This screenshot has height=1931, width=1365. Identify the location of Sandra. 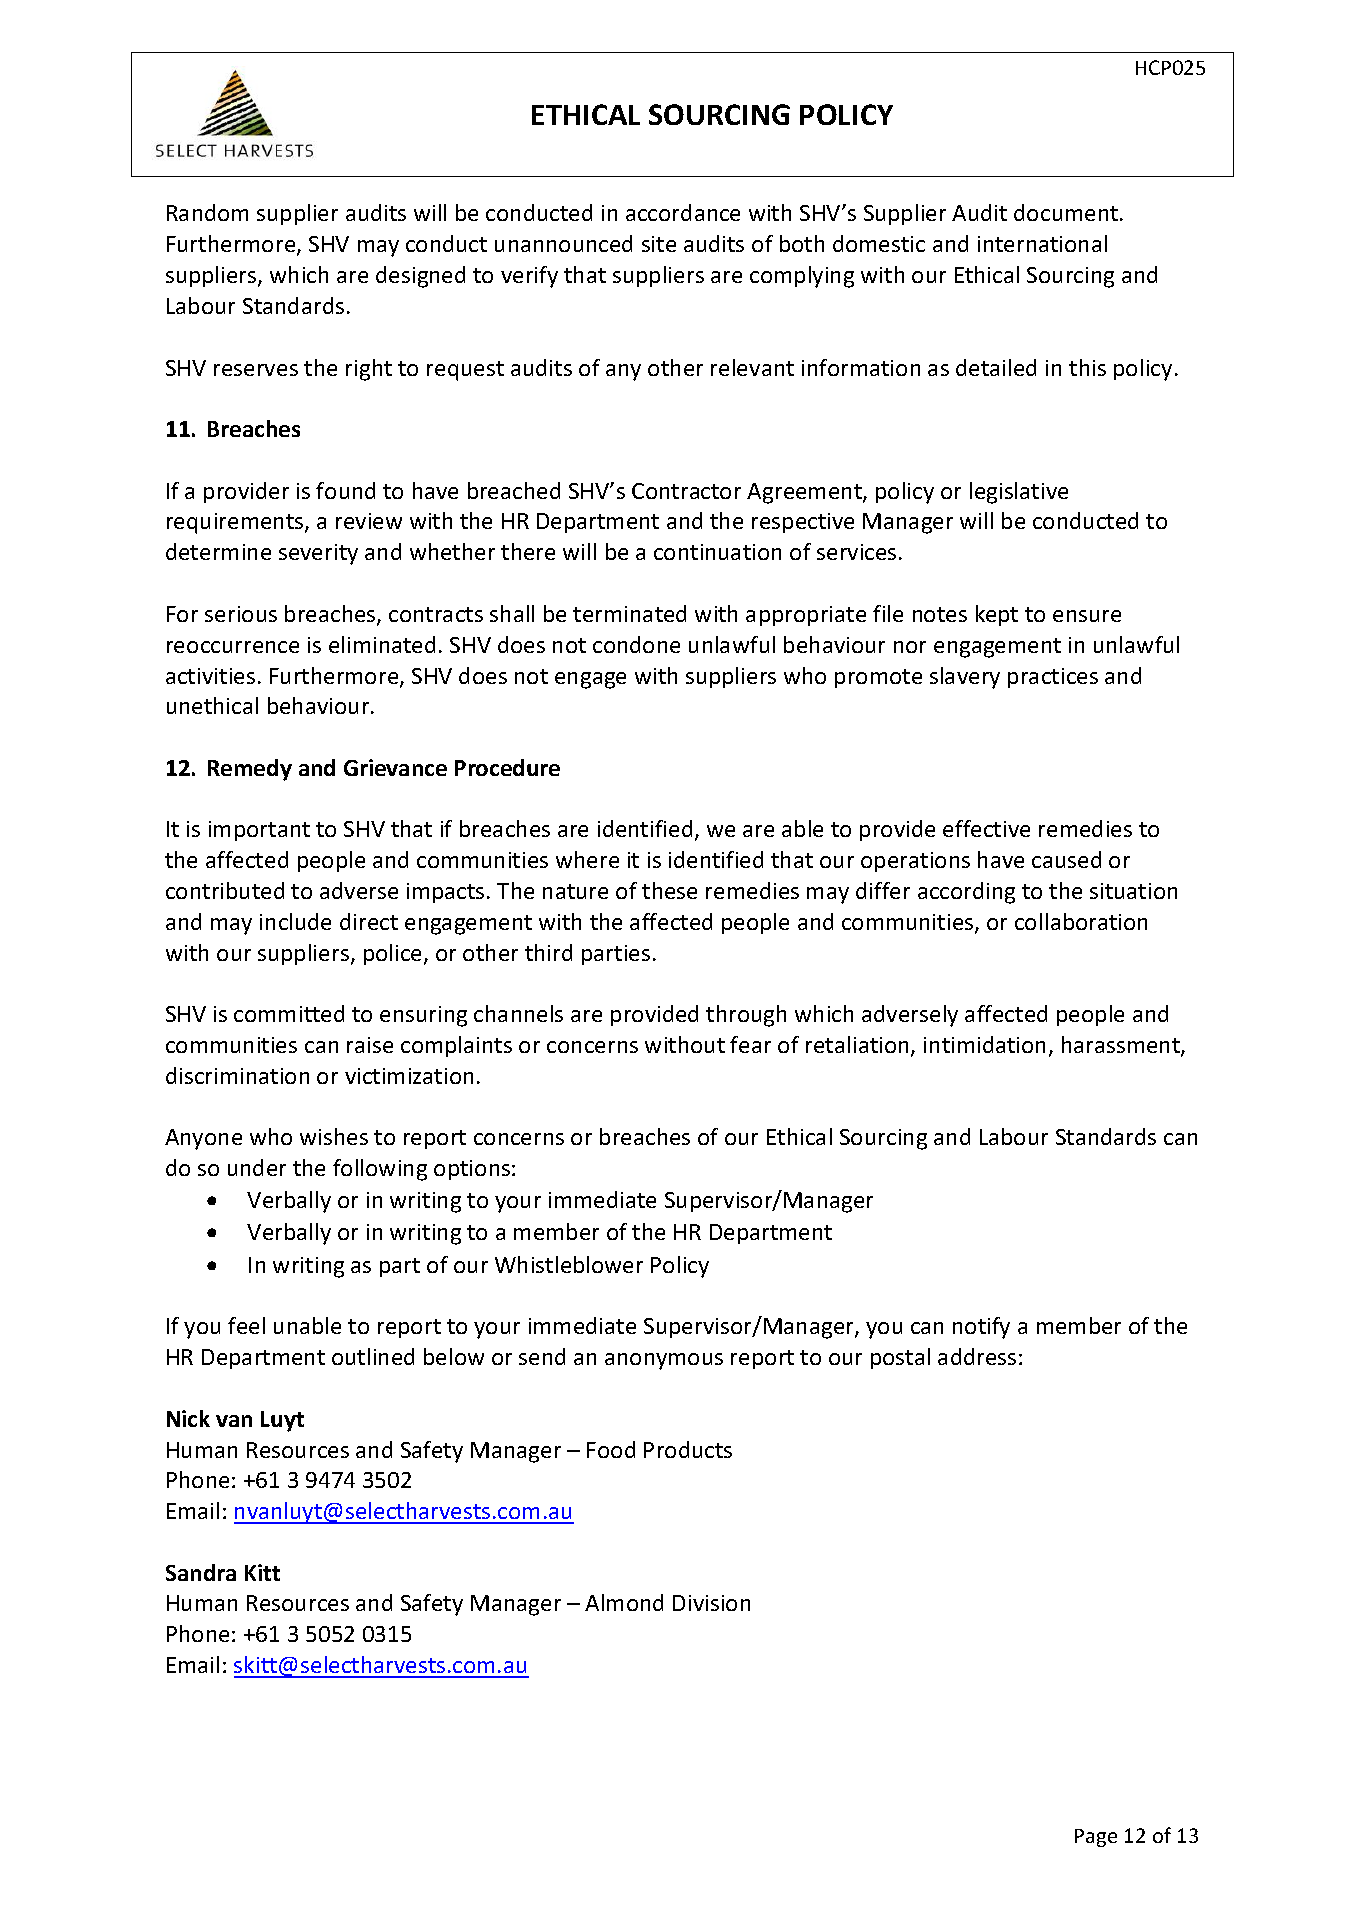
(201, 1572).
